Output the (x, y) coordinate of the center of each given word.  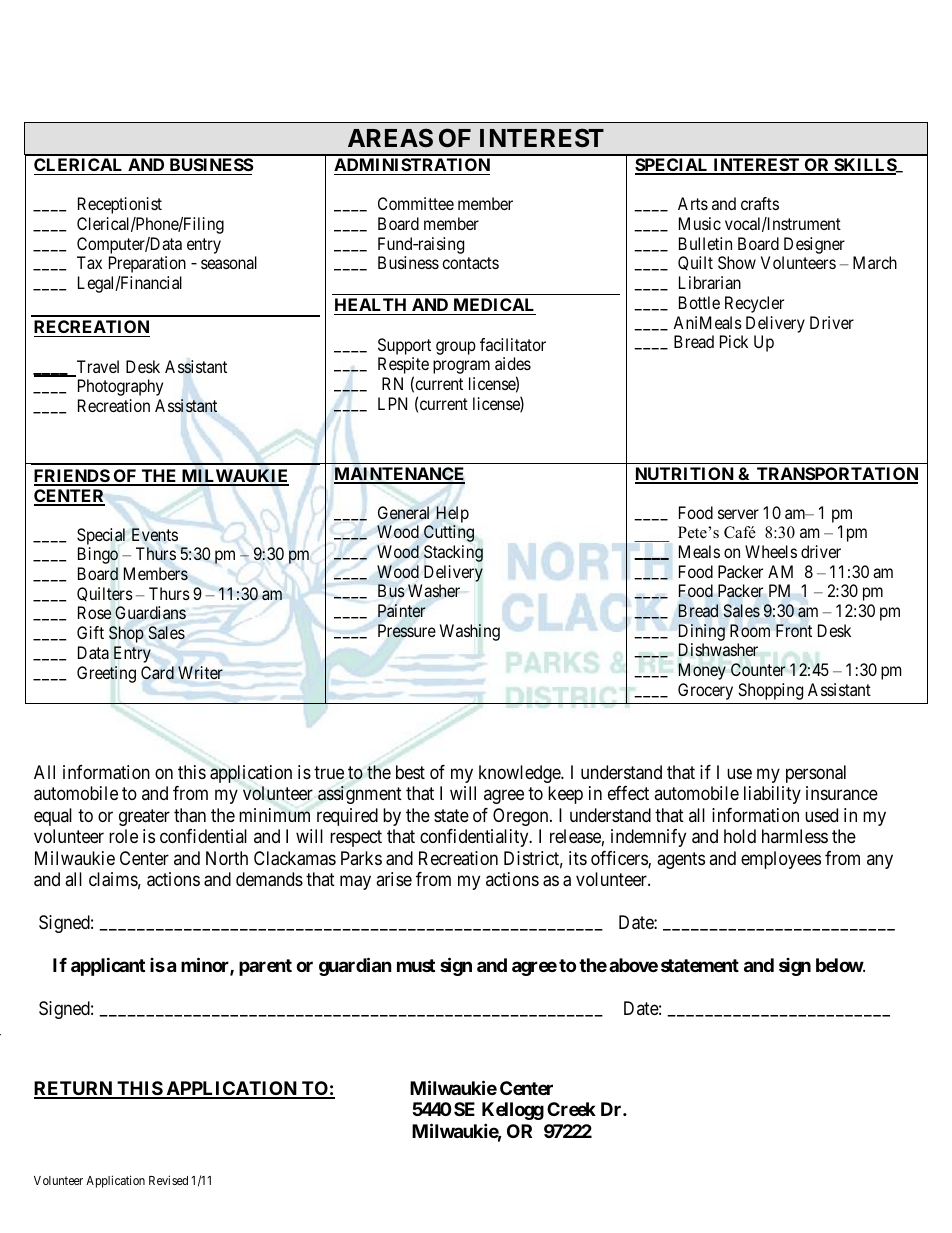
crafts (760, 203)
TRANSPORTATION (836, 475)
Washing (470, 632)
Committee (416, 203)
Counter (758, 669)
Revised (168, 1180)
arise (394, 879)
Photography (120, 387)
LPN (392, 403)
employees (781, 860)
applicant (108, 967)
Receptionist (120, 205)
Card (157, 673)
